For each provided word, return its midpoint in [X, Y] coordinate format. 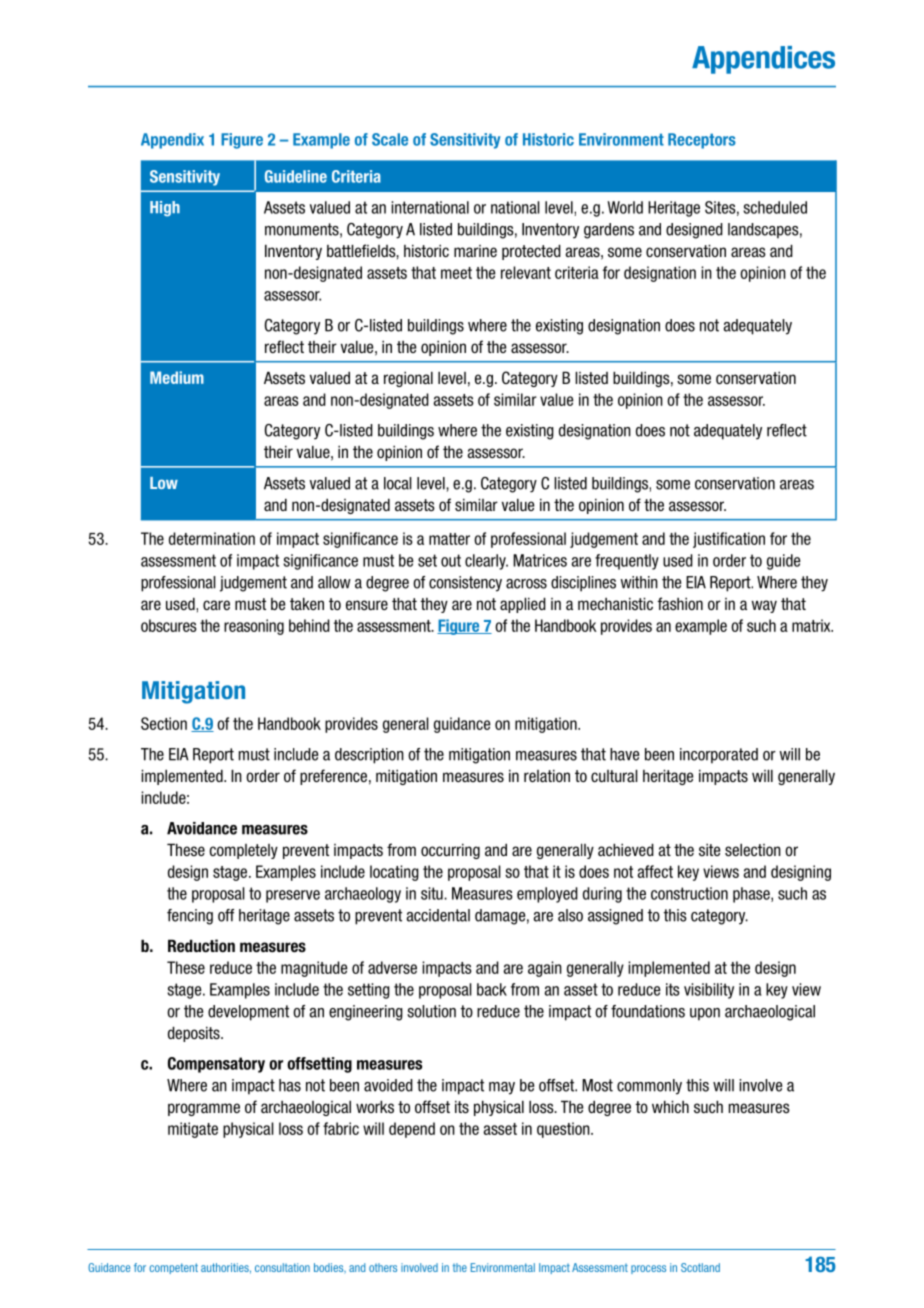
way [764, 606]
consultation [282, 1267]
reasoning [254, 627]
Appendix [172, 141]
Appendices [763, 60]
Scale [390, 139]
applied [523, 605]
